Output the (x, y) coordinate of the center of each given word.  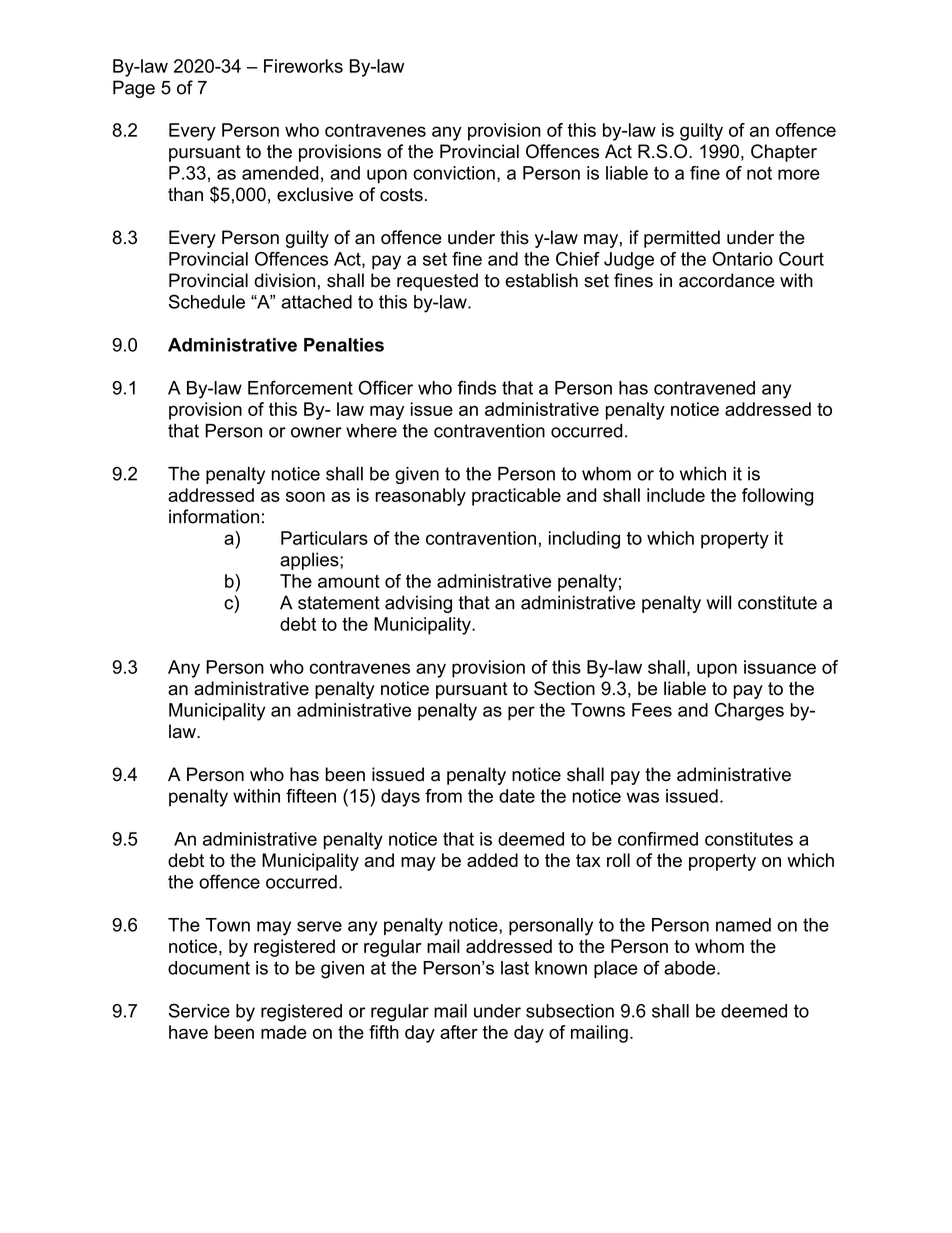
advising (418, 604)
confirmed (658, 839)
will (718, 602)
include (676, 495)
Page (134, 89)
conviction (454, 173)
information (214, 516)
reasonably (420, 497)
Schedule (207, 301)
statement (339, 603)
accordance (727, 280)
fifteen (311, 796)
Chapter (784, 153)
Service (199, 1010)
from (443, 796)
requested (437, 282)
